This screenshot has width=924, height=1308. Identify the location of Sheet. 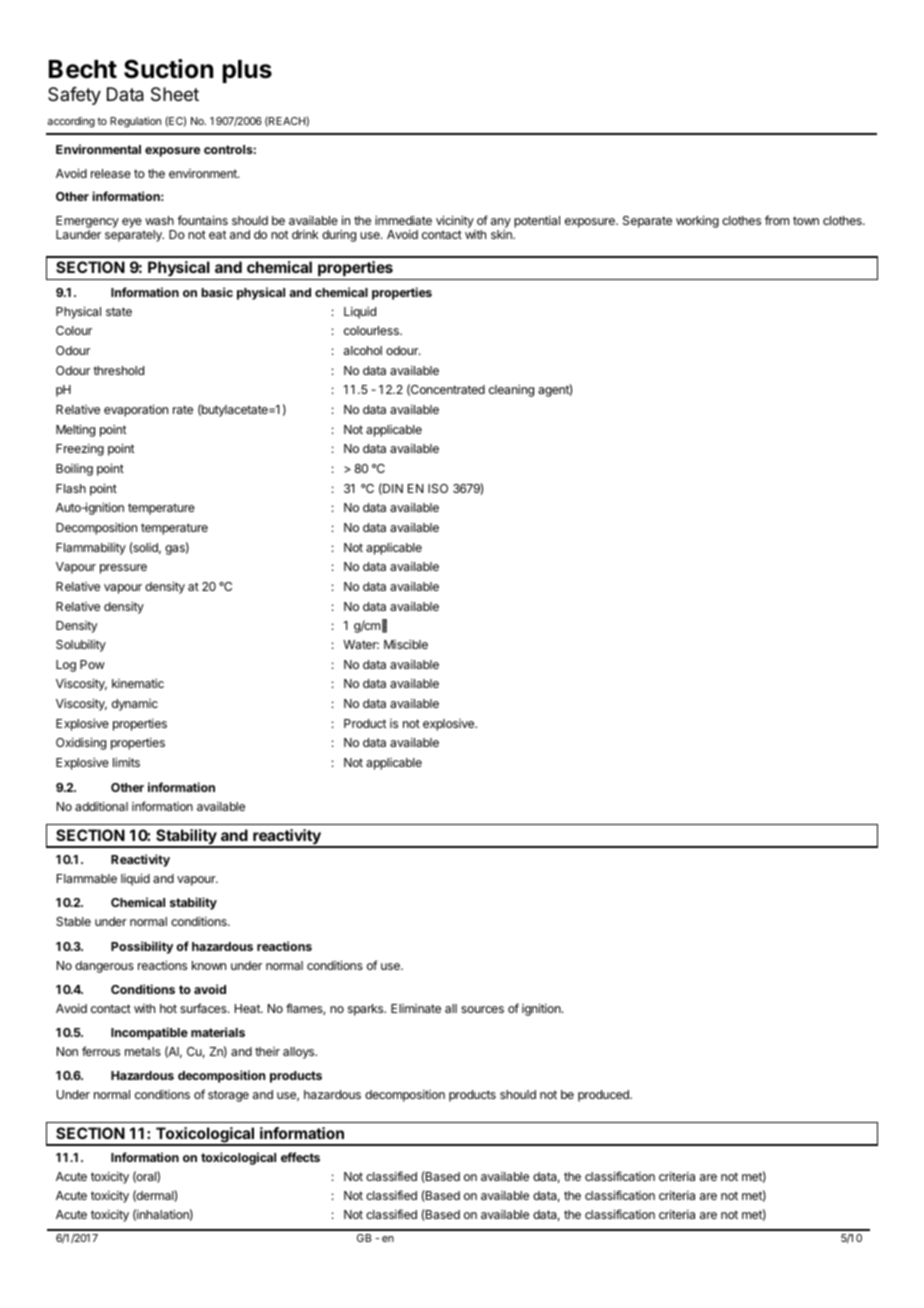
(175, 94).
